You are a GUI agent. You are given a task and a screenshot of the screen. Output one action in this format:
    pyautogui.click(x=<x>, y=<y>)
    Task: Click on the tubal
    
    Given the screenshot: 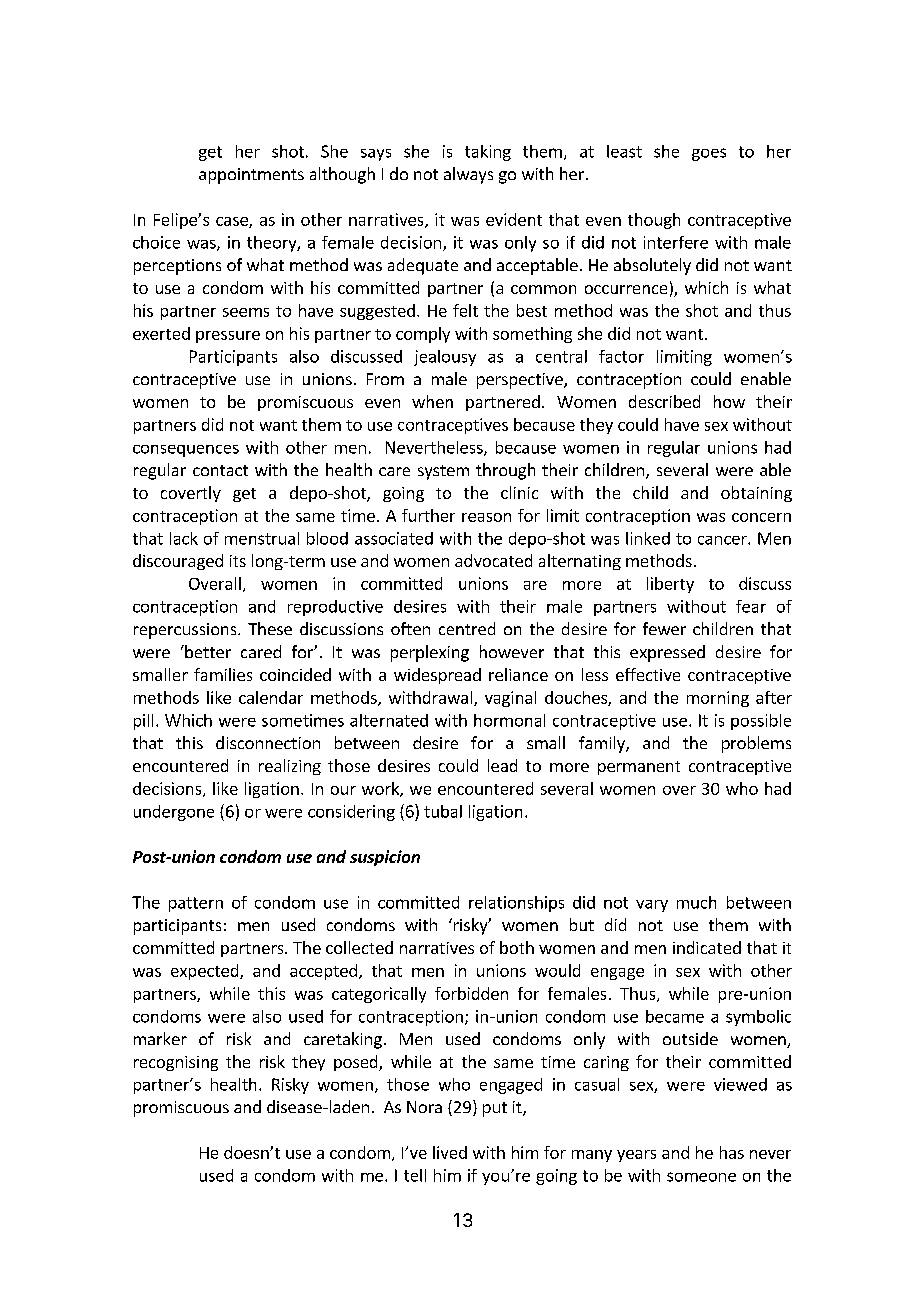 What is the action you would take?
    pyautogui.click(x=443, y=811)
